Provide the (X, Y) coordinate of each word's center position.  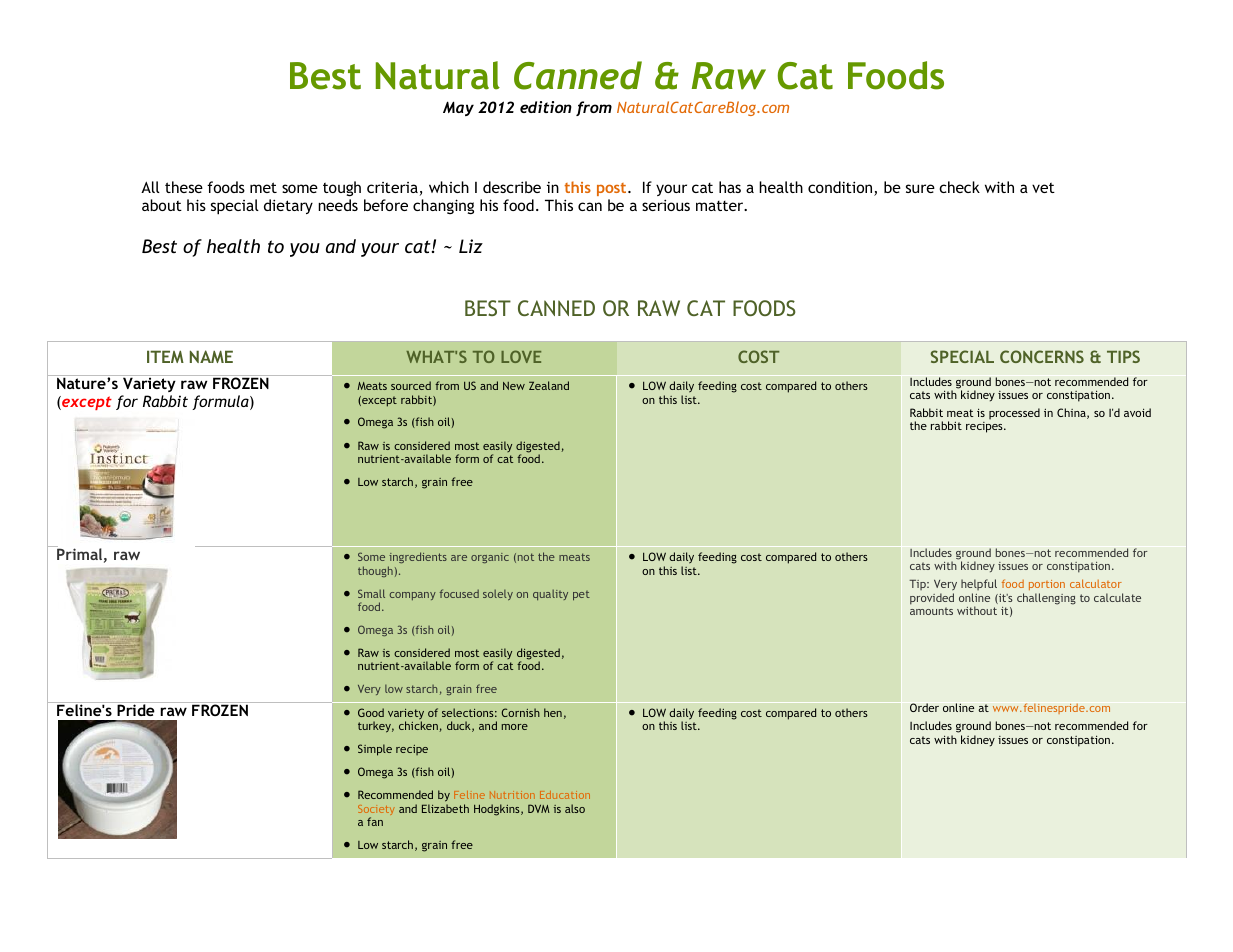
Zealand (549, 385)
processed (1014, 414)
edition (546, 107)
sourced (411, 385)
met (263, 187)
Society (376, 811)
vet (1043, 188)
